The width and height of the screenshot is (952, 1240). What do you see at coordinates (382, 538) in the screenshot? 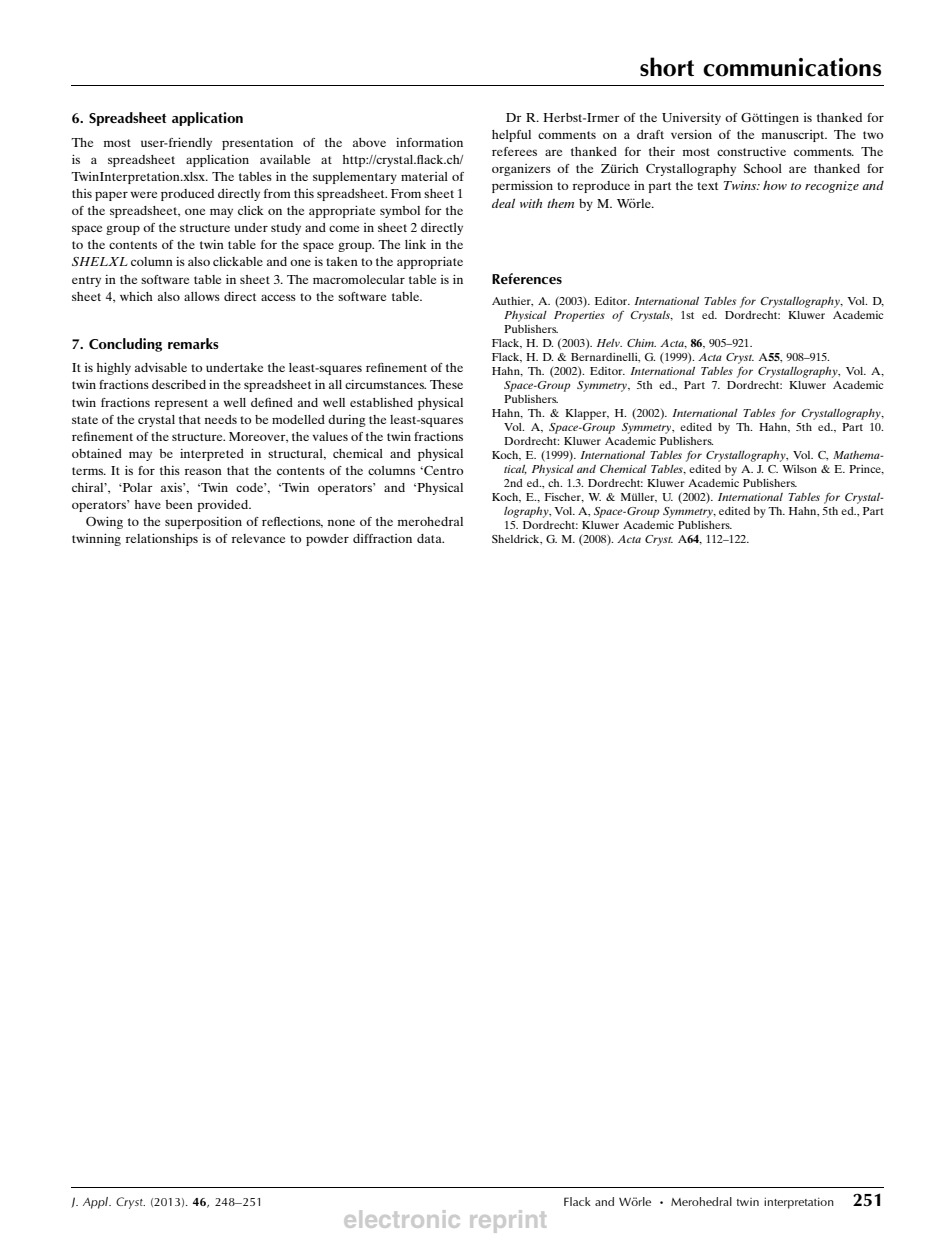
I see `diffraction` at bounding box center [382, 538].
